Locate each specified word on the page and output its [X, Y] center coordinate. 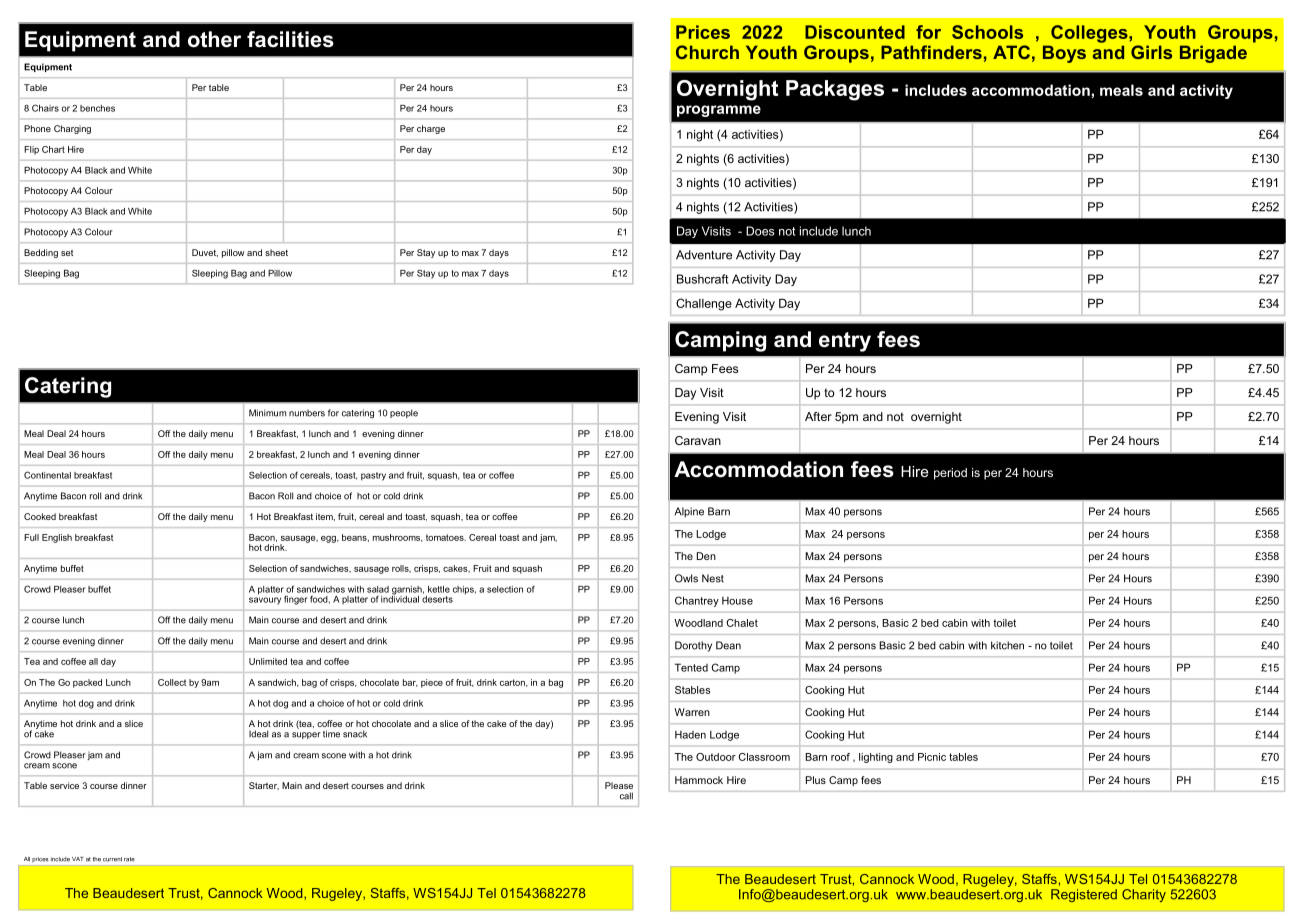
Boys [1064, 54]
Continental [47, 475]
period [950, 474]
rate [129, 859]
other [214, 39]
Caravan [698, 440]
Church [707, 52]
